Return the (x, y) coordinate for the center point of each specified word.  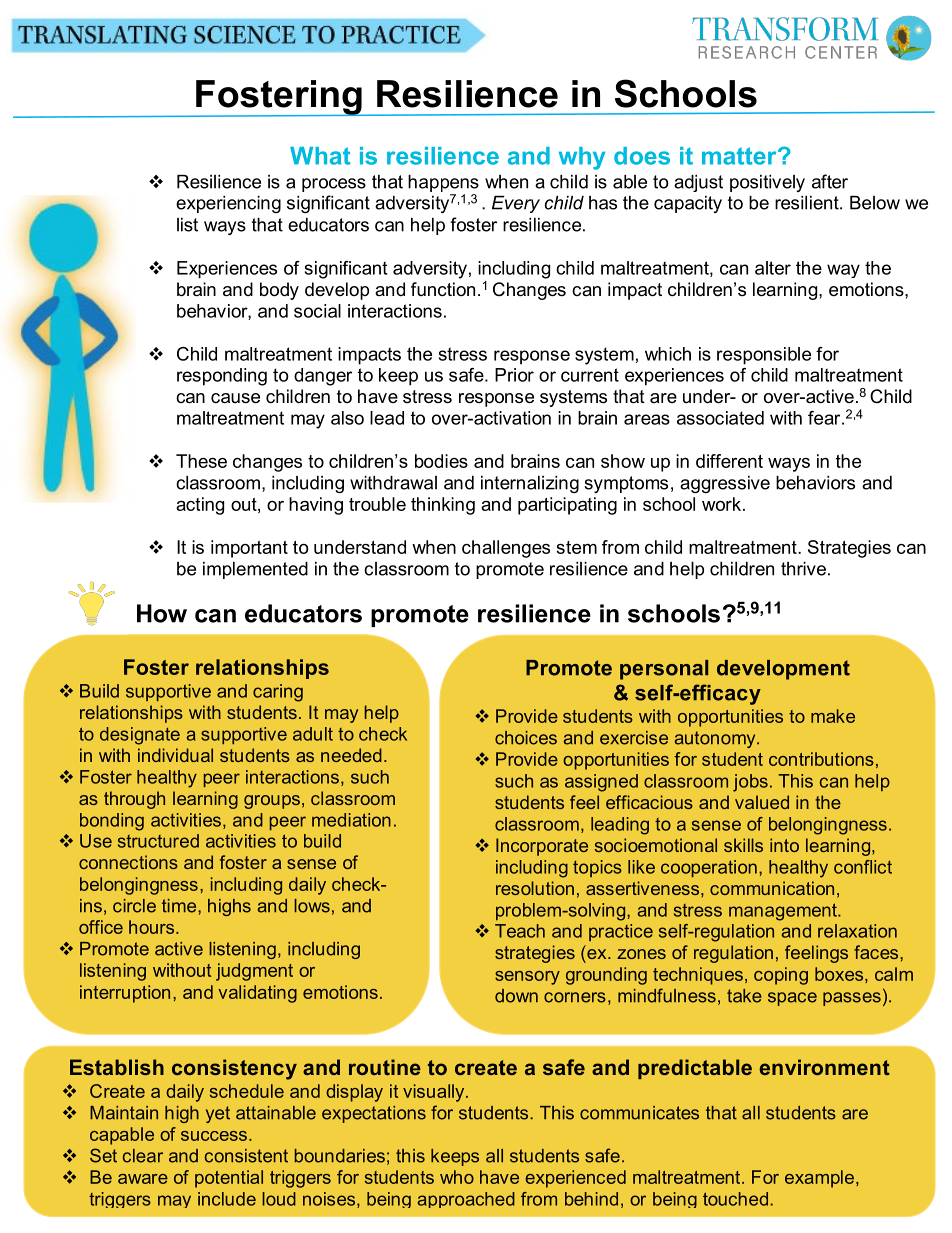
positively (767, 183)
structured (158, 841)
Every (516, 204)
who (457, 1177)
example (819, 1179)
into (784, 845)
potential (229, 1179)
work (723, 504)
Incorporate (542, 847)
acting (200, 506)
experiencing (228, 204)
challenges (506, 549)
